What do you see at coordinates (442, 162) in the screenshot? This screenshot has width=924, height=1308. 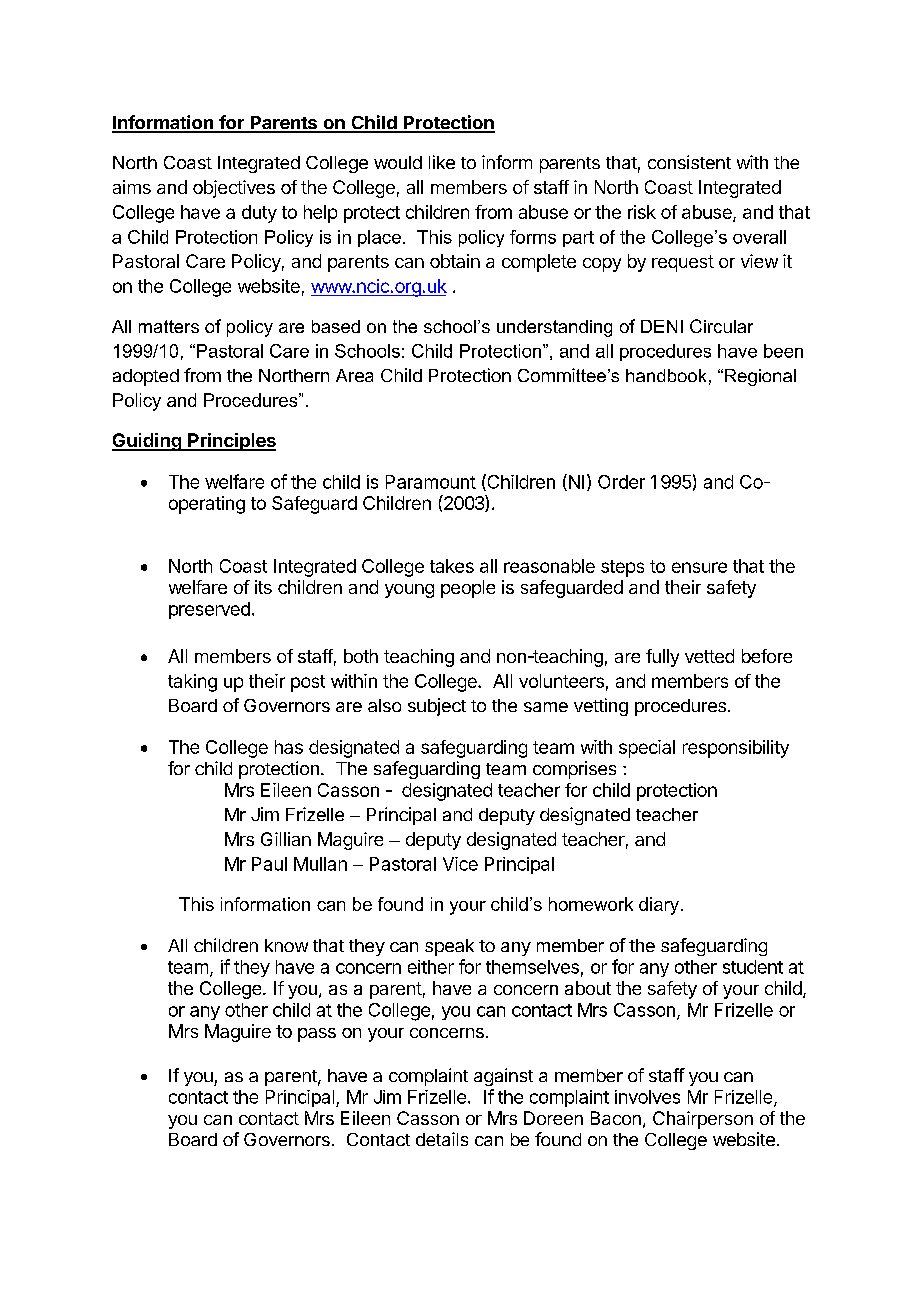 I see `like` at bounding box center [442, 162].
